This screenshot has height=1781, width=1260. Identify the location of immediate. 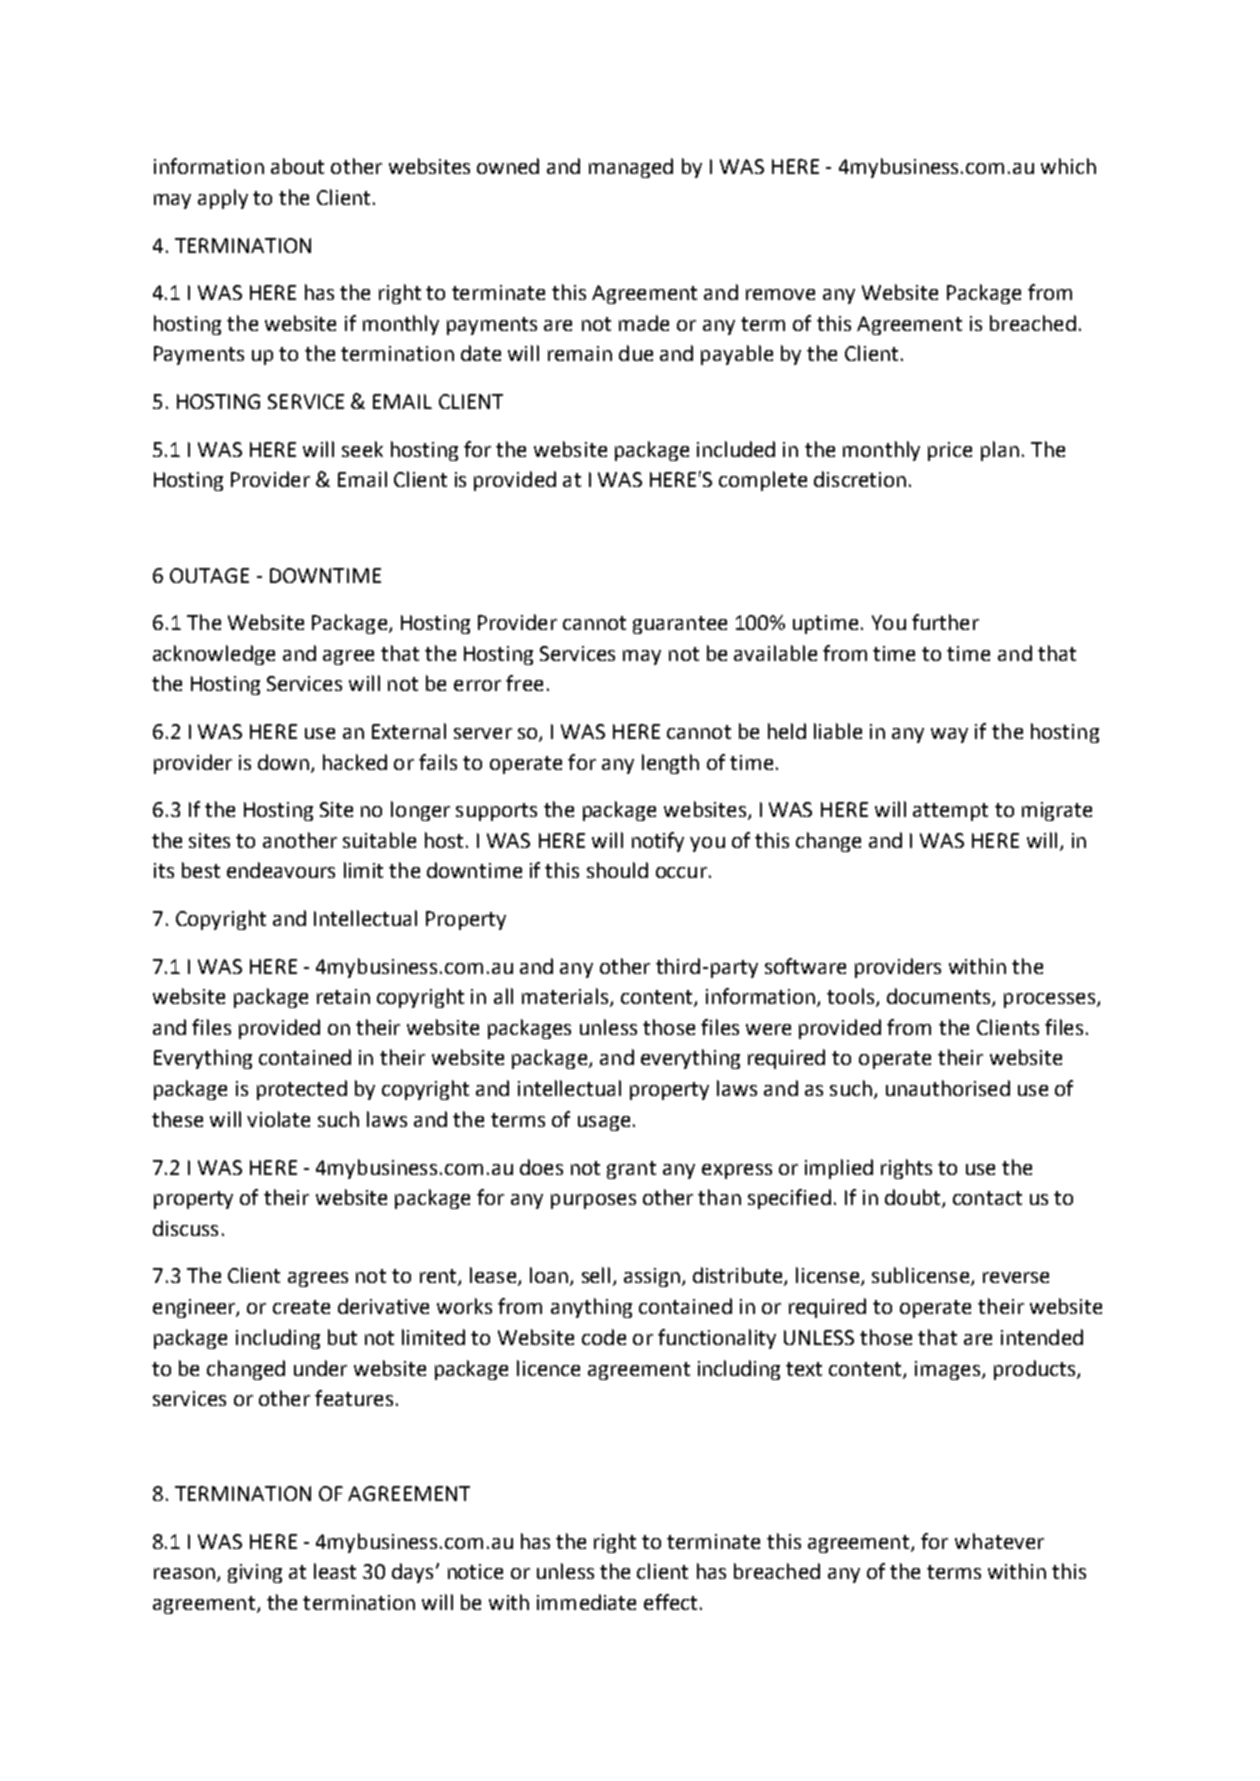
(586, 1602).
